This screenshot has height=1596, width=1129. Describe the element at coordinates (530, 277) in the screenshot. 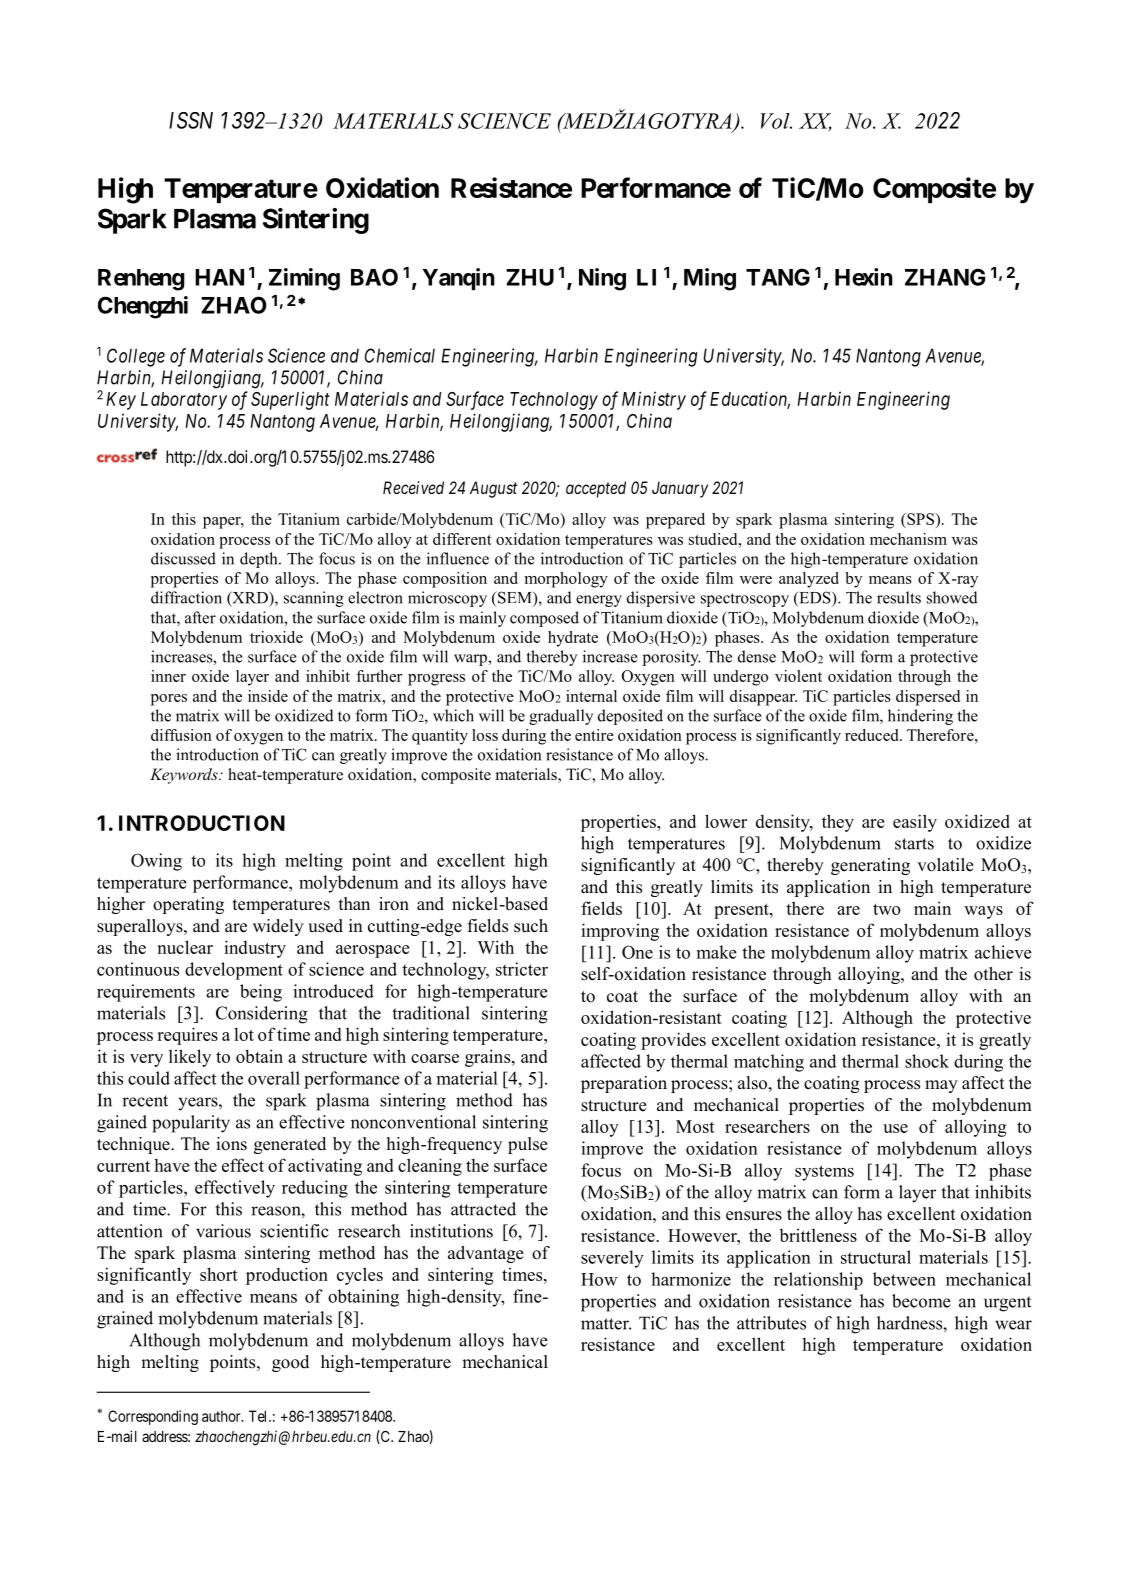

I see `ZHU` at that location.
